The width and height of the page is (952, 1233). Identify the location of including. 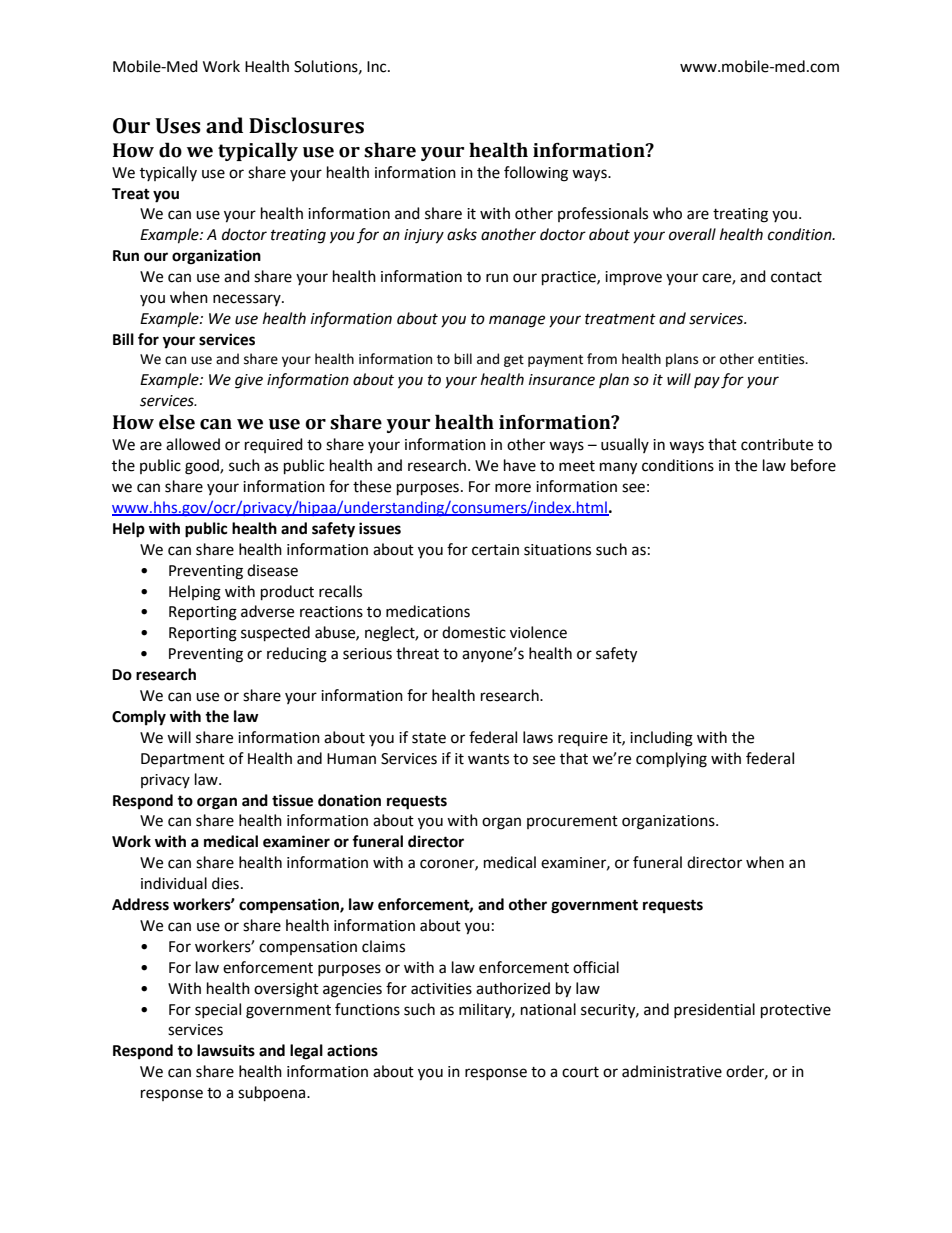
(661, 739).
